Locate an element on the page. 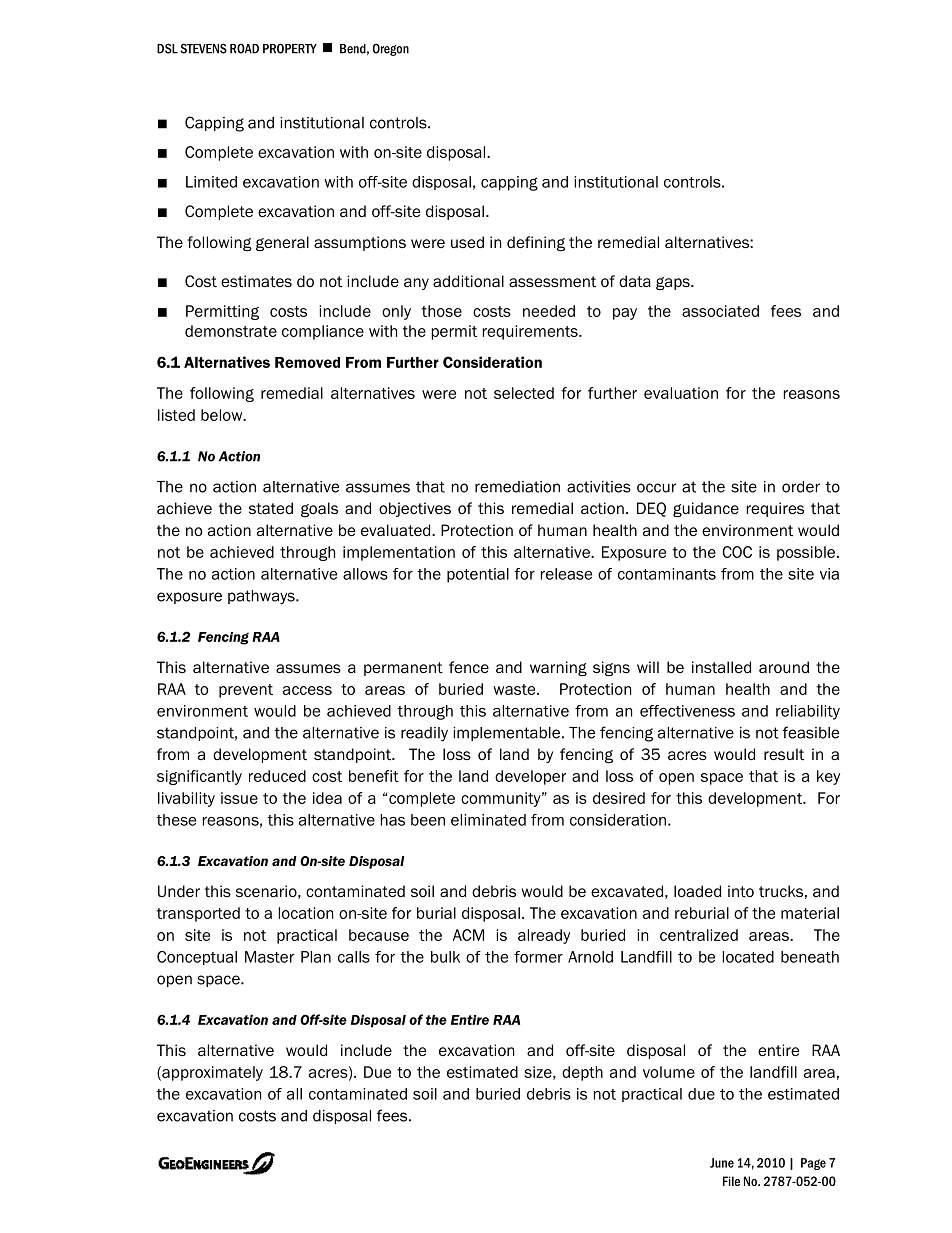 Image resolution: width=952 pixels, height=1233 pixels. Master is located at coordinates (269, 957).
